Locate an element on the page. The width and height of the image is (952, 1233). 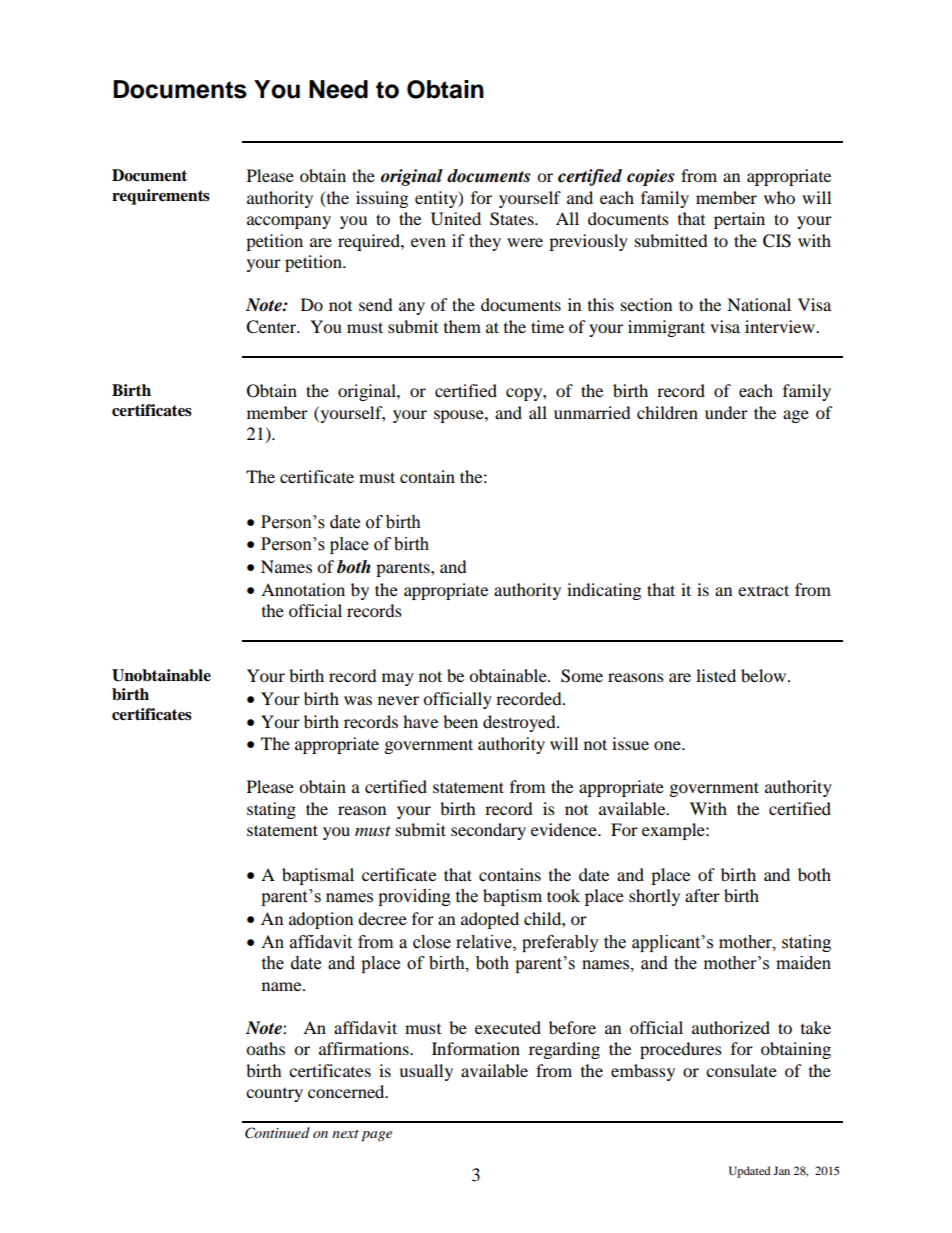
after is located at coordinates (702, 895).
